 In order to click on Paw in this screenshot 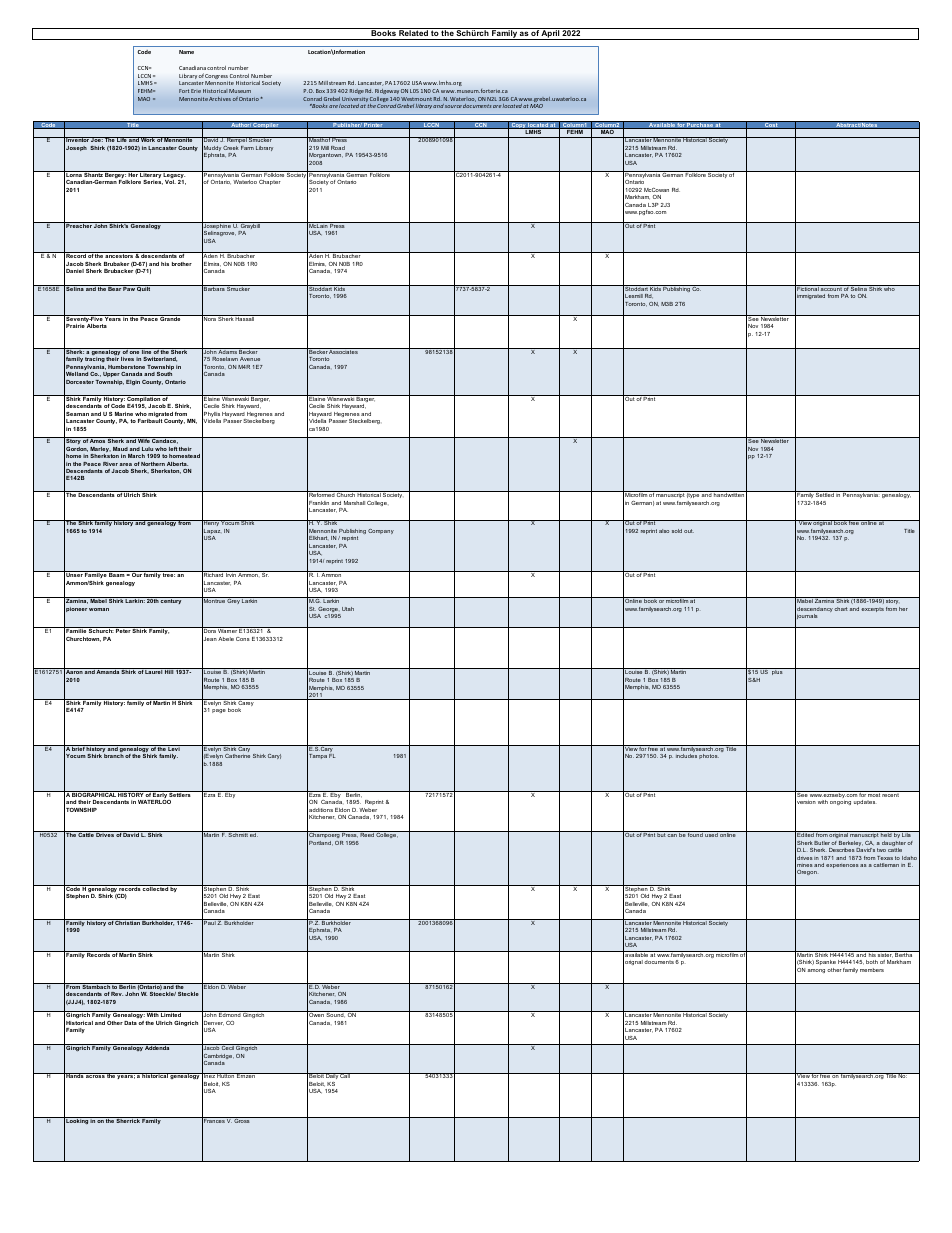, I will do `click(129, 288)`.
